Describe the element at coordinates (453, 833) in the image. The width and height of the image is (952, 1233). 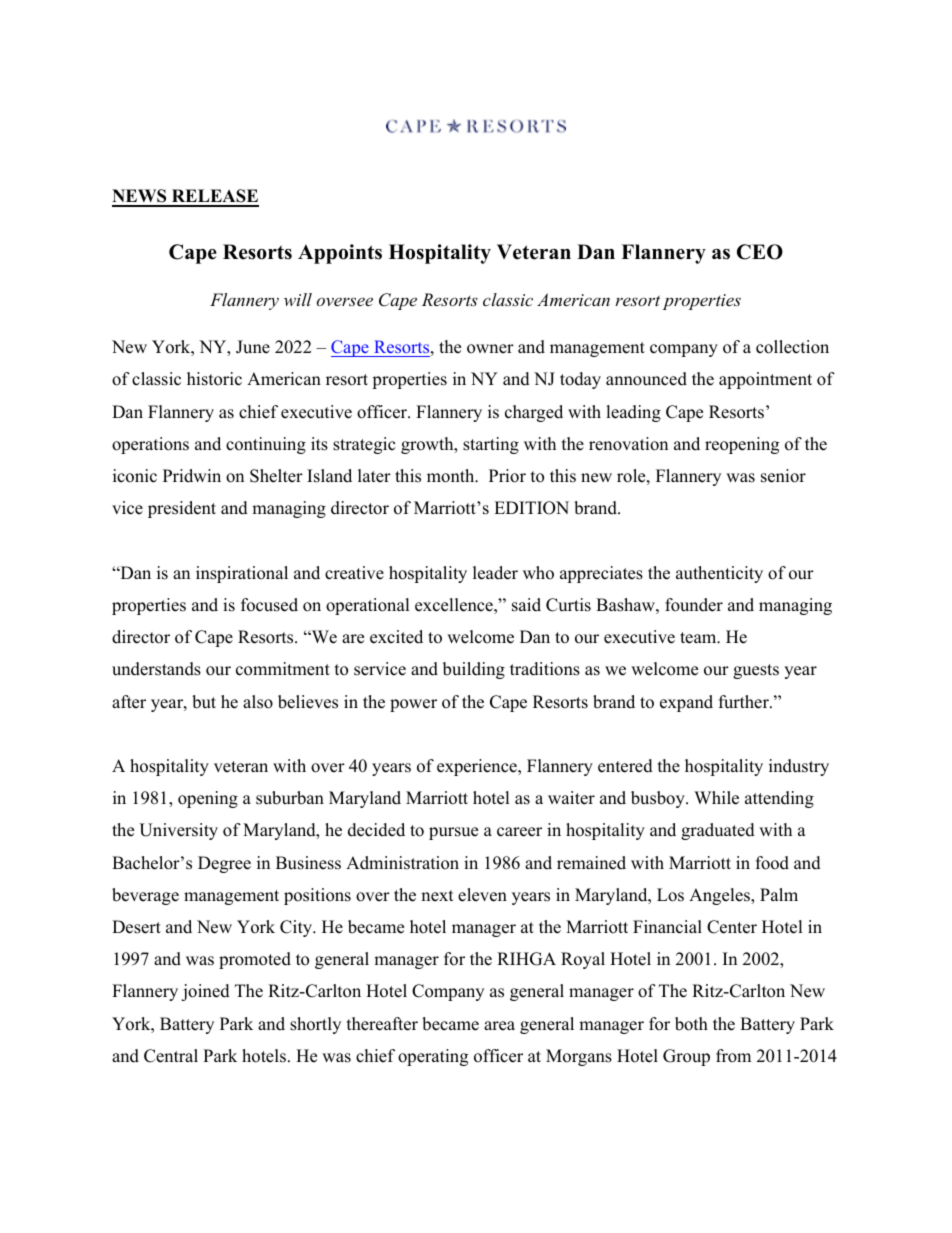
I see `pursue` at that location.
